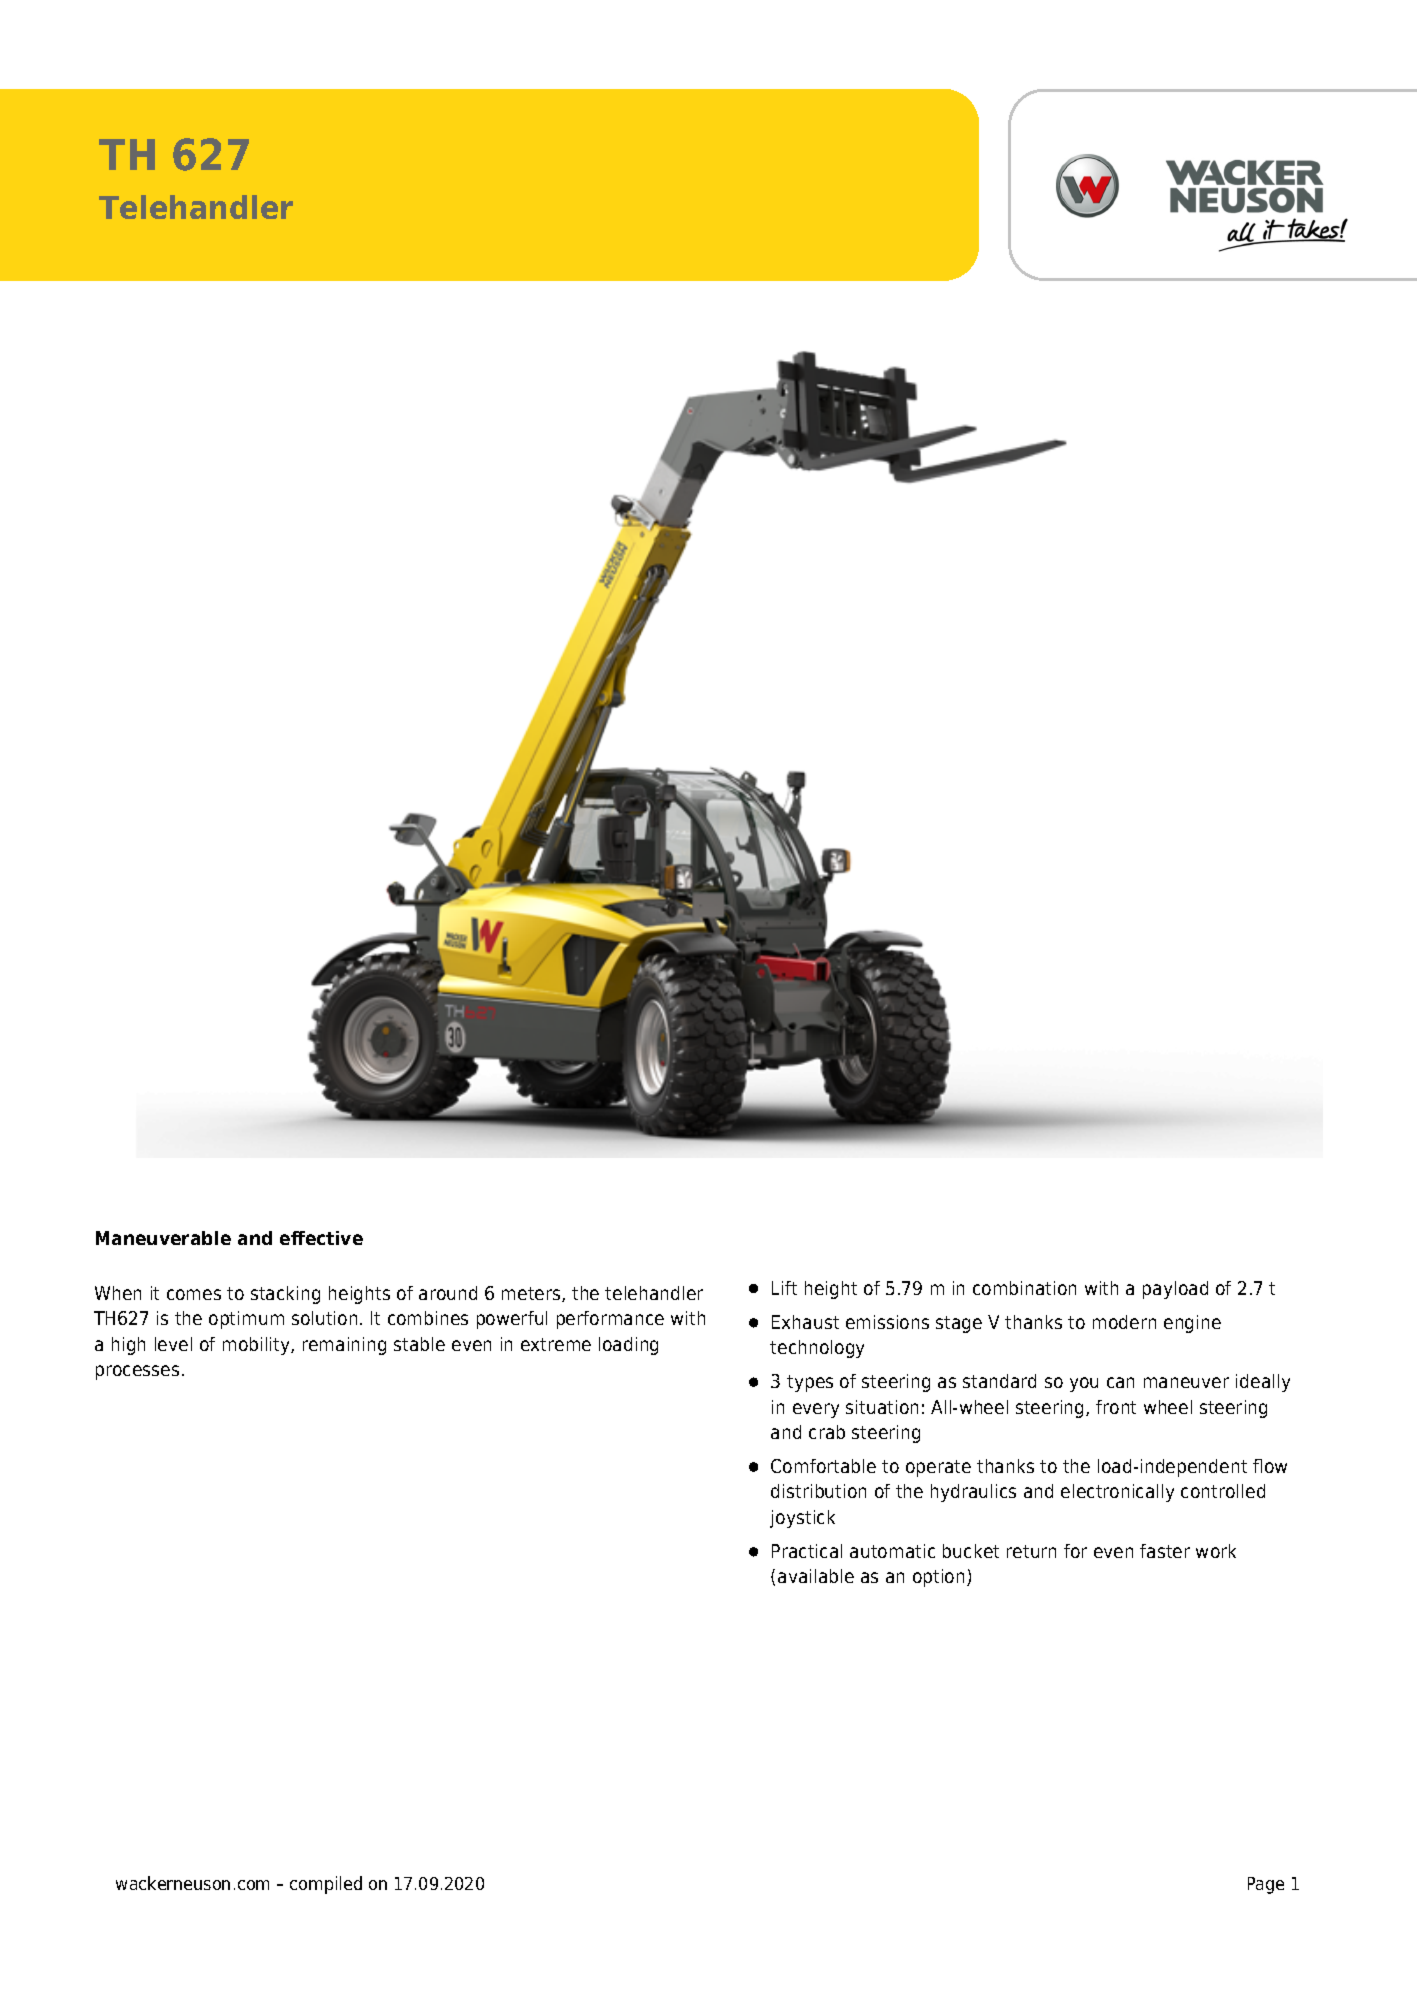 The image size is (1417, 2005). What do you see at coordinates (938, 1578) in the page?
I see `option` at bounding box center [938, 1578].
